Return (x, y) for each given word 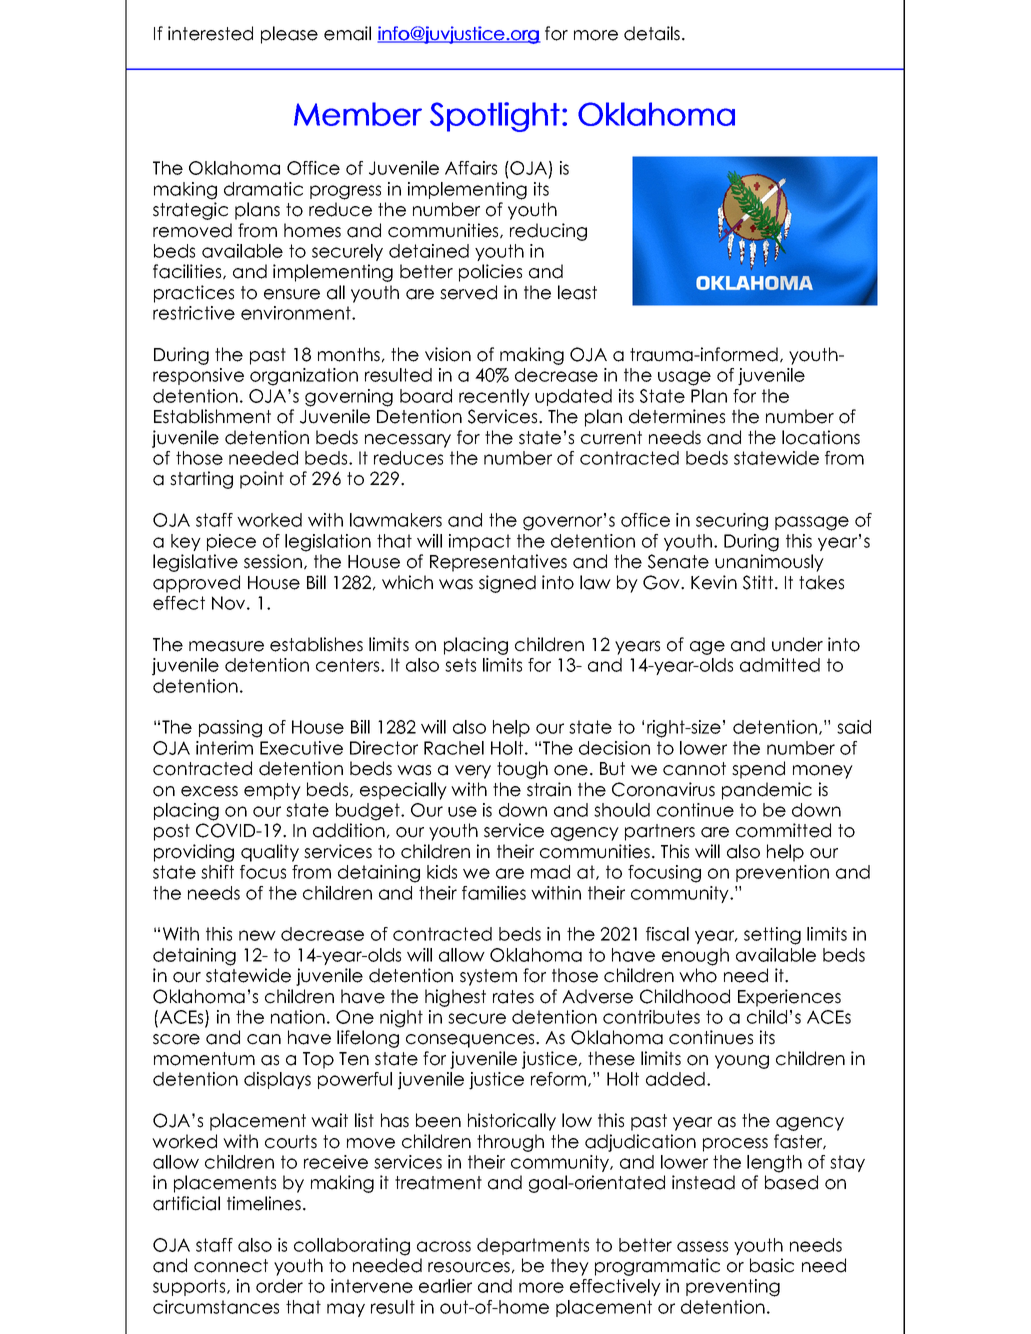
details (652, 33)
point (262, 480)
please (289, 35)
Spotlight (495, 117)
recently (494, 397)
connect (231, 1266)
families (494, 893)
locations (821, 437)
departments (533, 1246)
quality (270, 853)
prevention (782, 873)
